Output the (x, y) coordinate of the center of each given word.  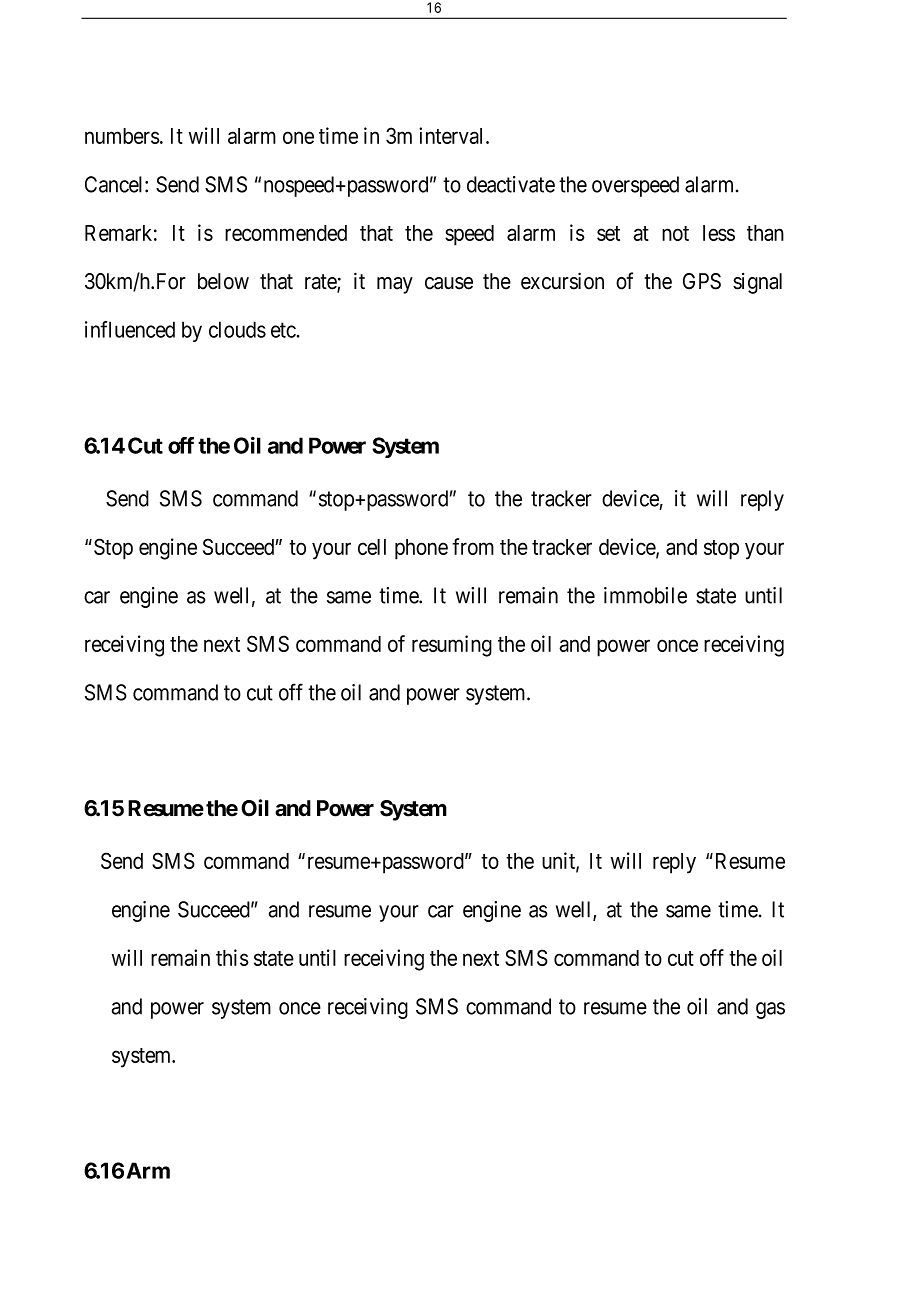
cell (372, 547)
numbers (122, 136)
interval (453, 135)
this (232, 957)
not (675, 233)
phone (421, 549)
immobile (645, 595)
